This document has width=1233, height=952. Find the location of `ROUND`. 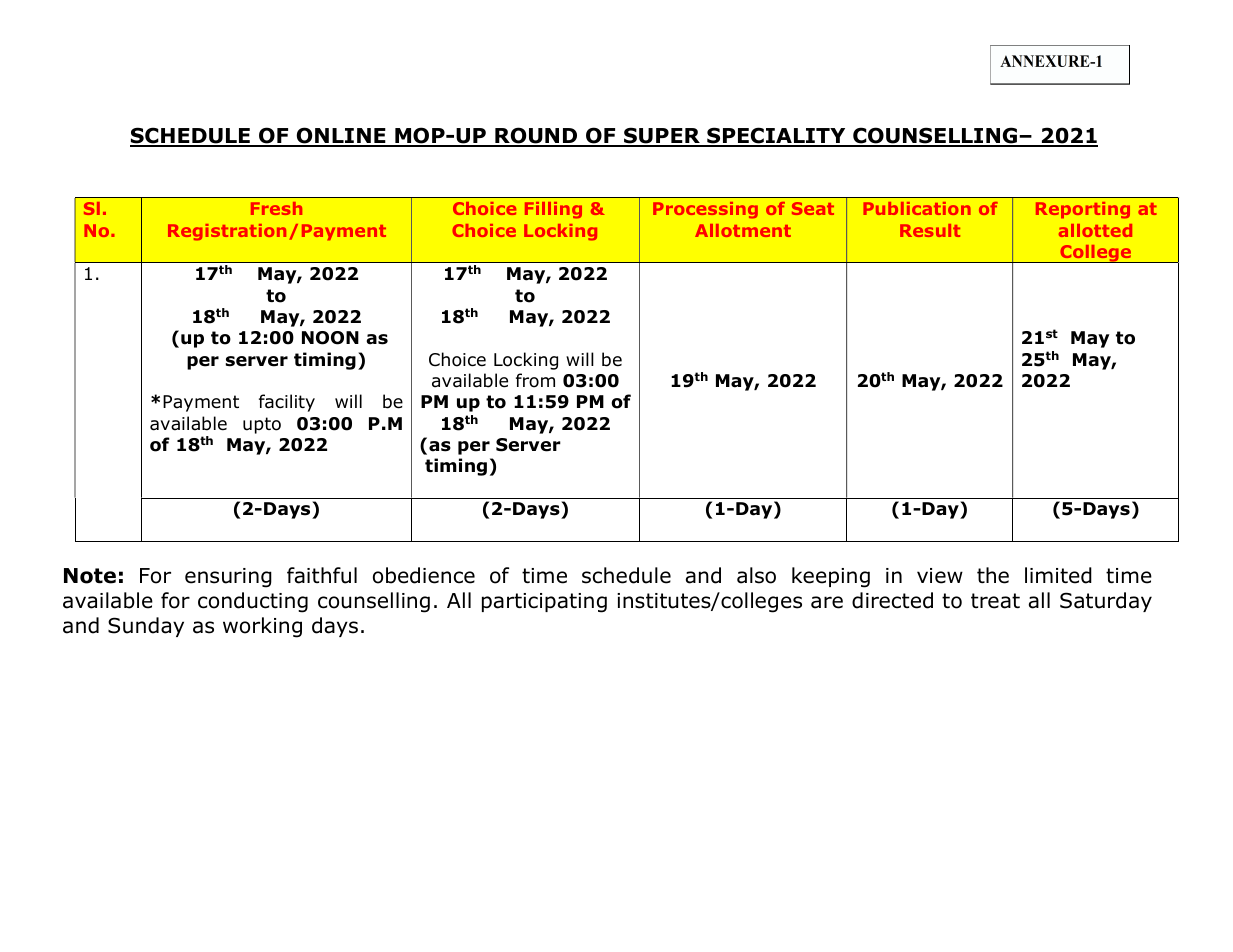

ROUND is located at coordinates (536, 136).
